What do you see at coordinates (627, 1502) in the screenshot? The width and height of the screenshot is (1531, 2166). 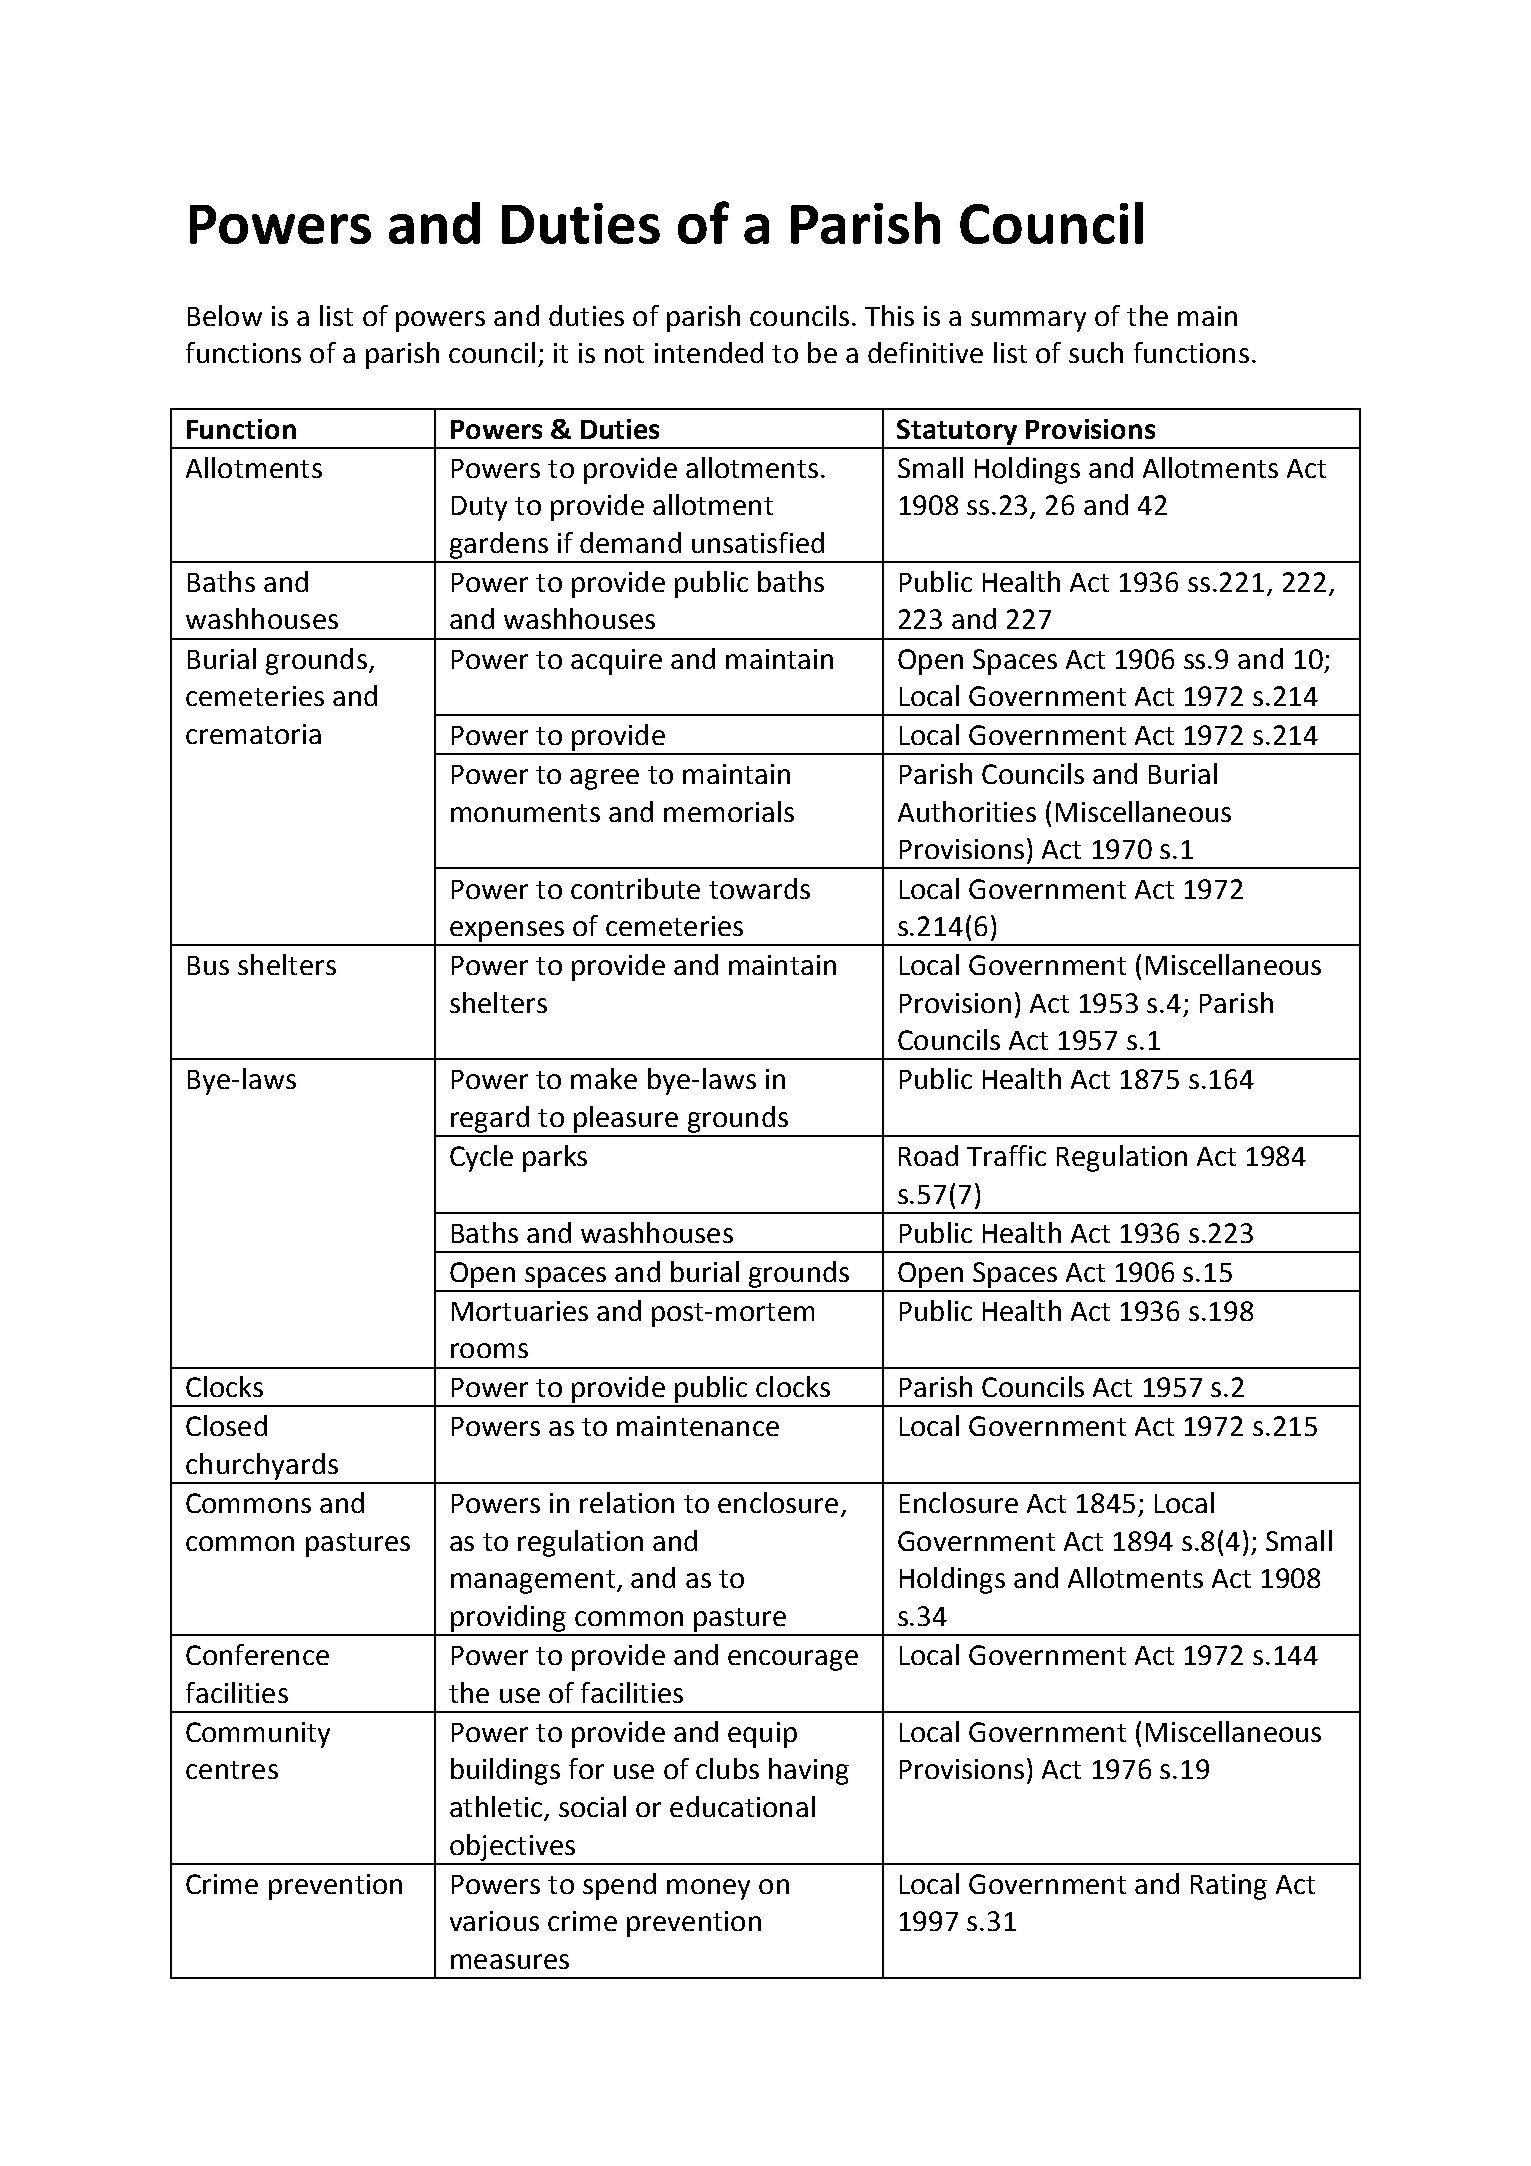 I see `relation` at bounding box center [627, 1502].
